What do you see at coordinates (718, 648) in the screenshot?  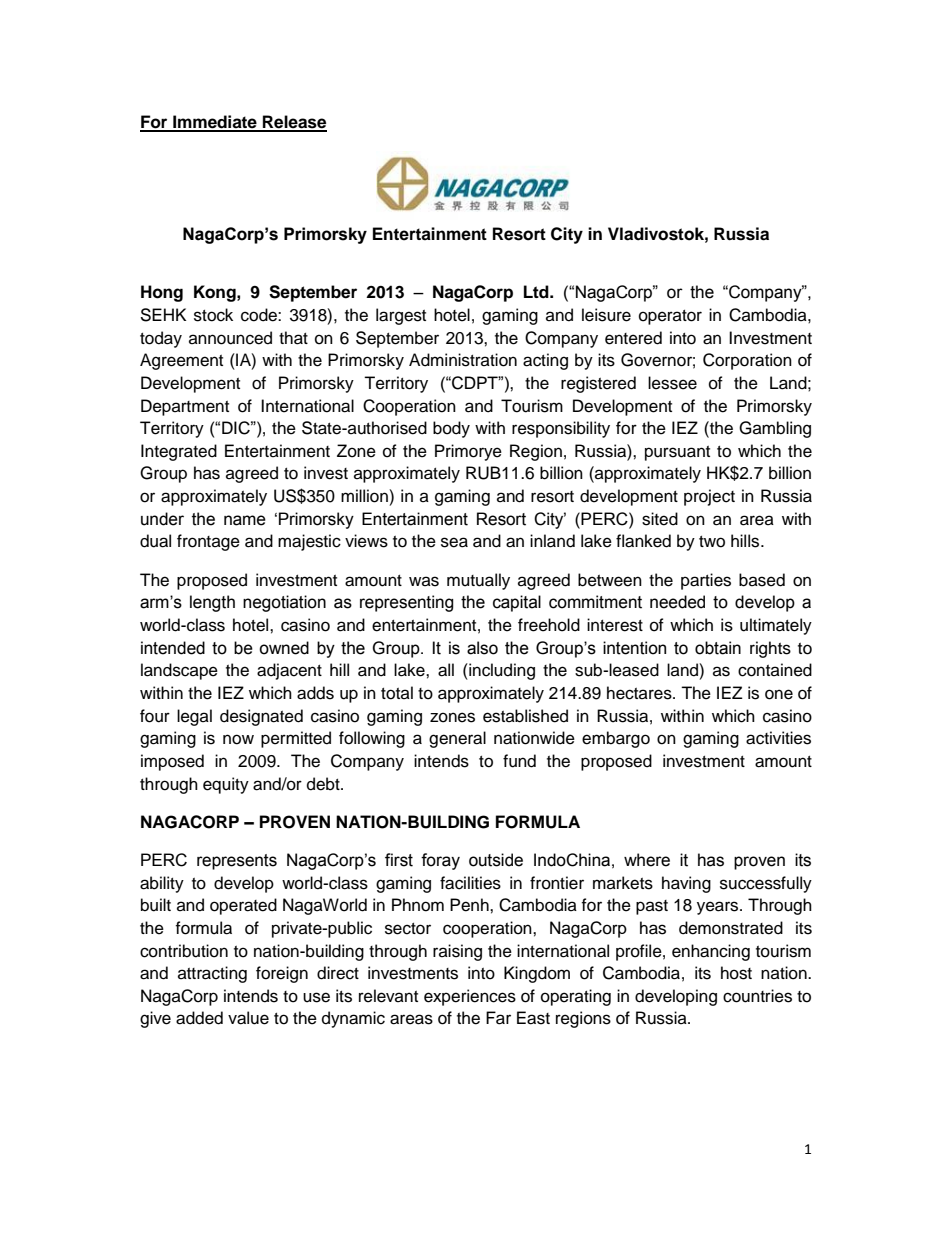 I see `obtain` at bounding box center [718, 648].
